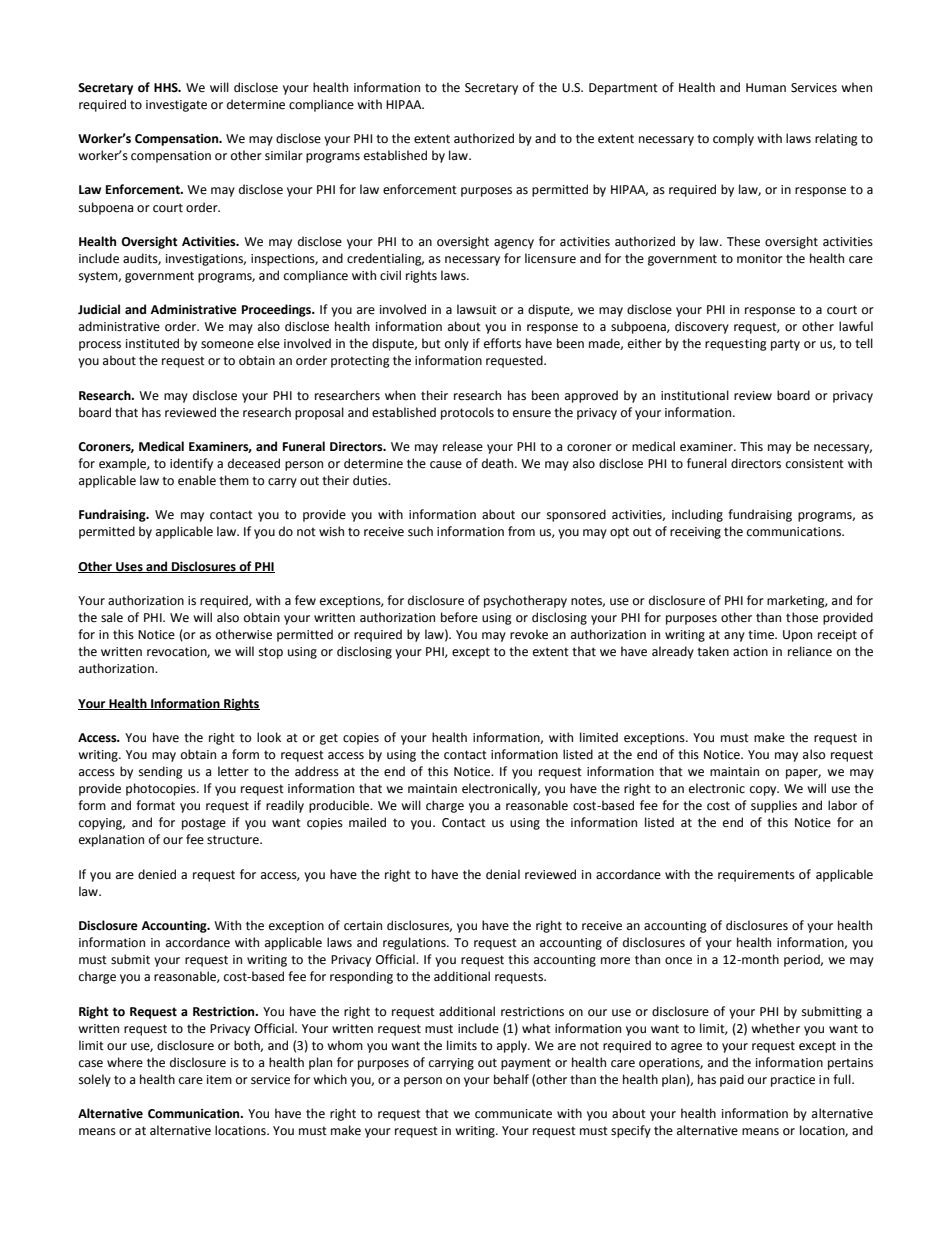  What do you see at coordinates (503, 874) in the screenshot?
I see `denial` at bounding box center [503, 874].
